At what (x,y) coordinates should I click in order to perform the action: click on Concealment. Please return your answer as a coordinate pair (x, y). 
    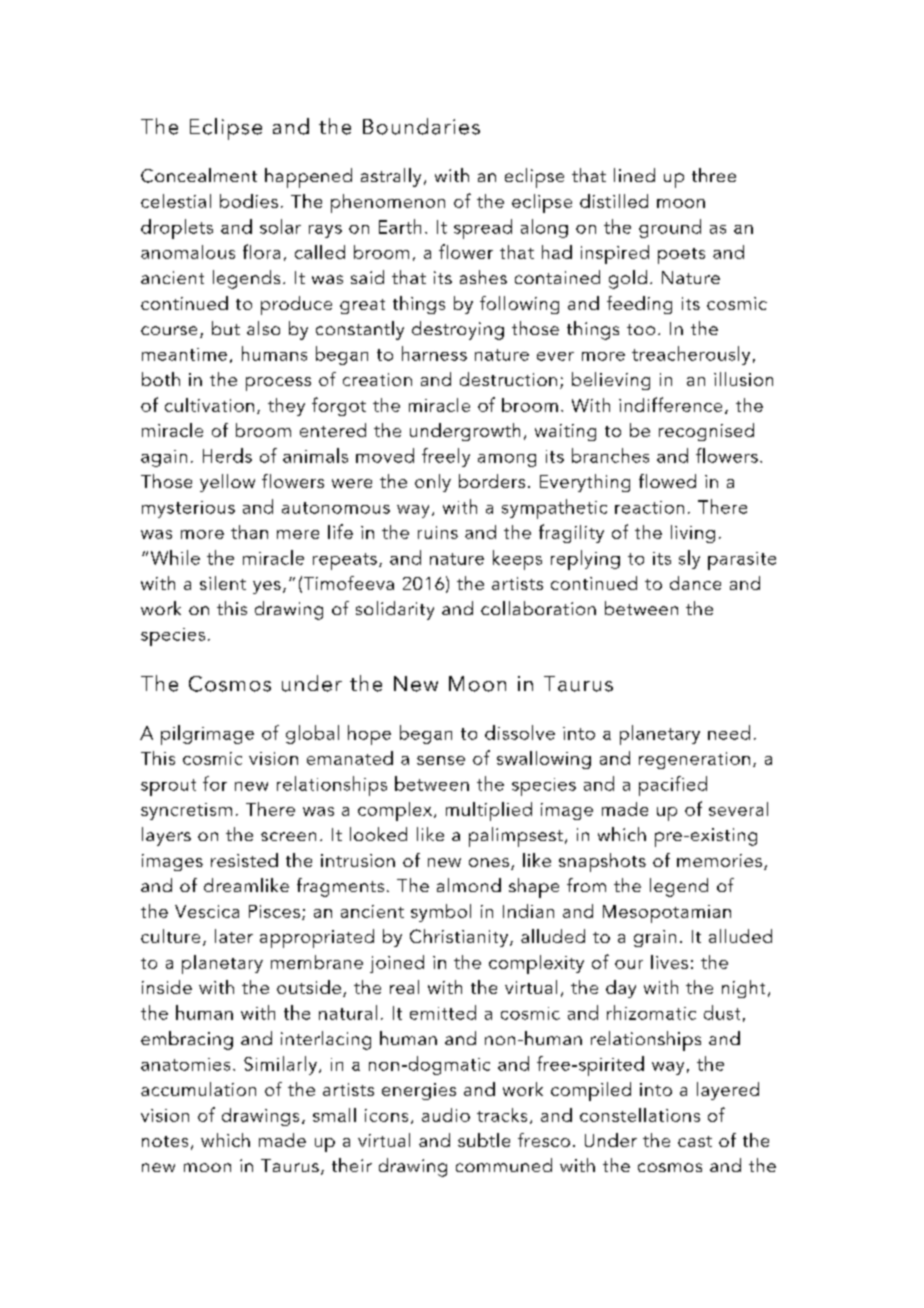
    Looking at the image, I should click on (199, 175).
